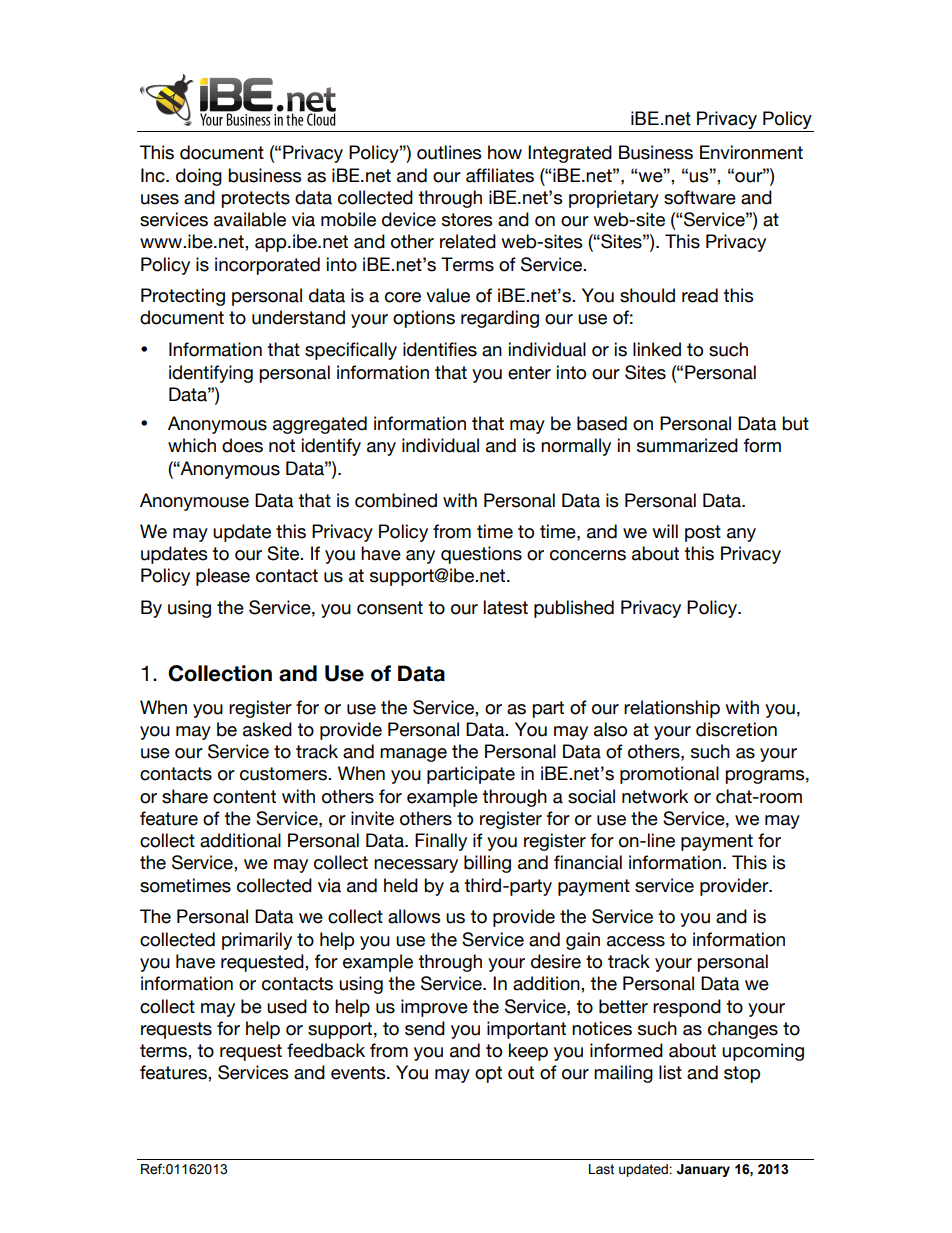 The image size is (952, 1233). Describe the element at coordinates (506, 607) in the screenshot. I see `latest` at that location.
